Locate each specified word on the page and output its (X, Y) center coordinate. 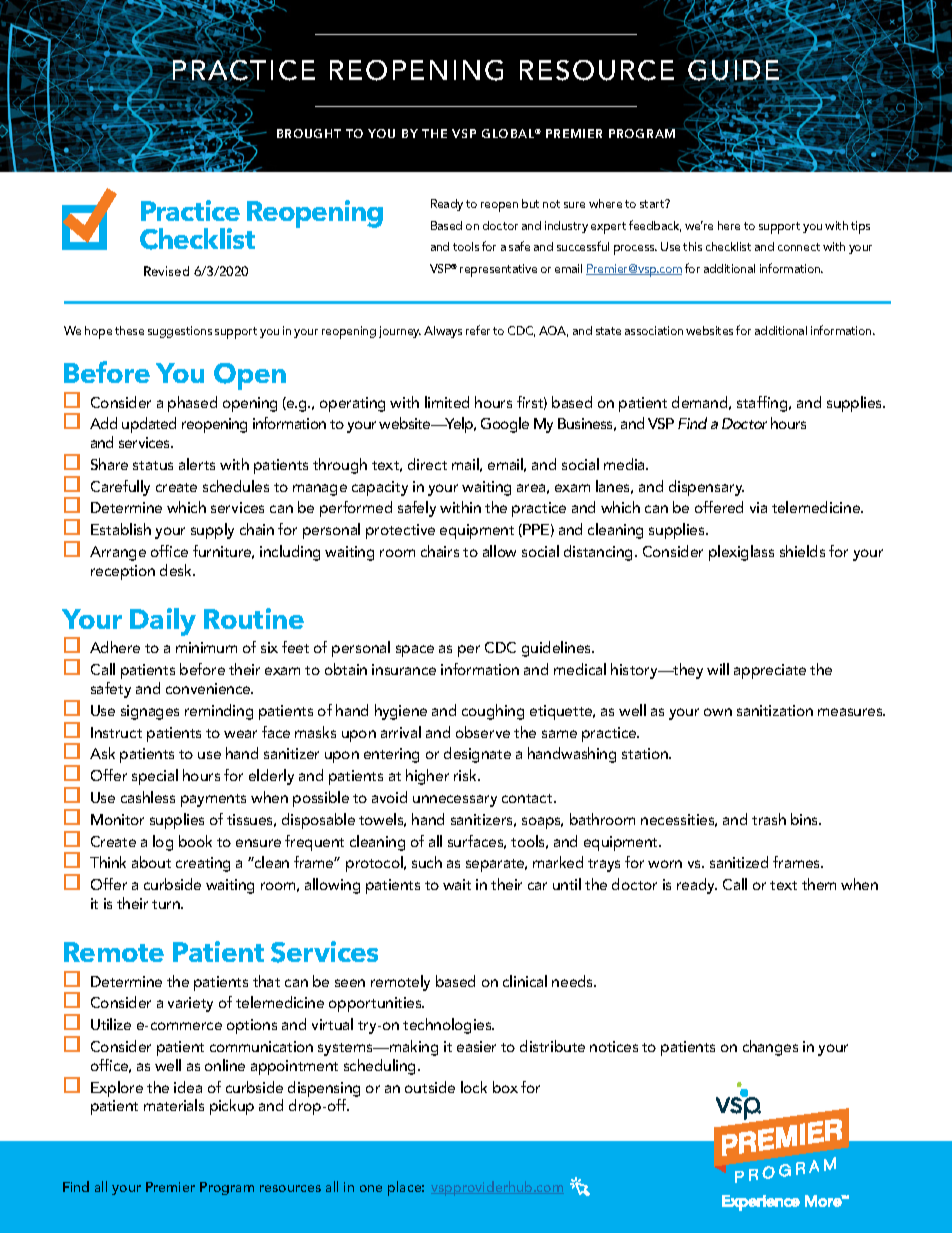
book (195, 841)
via (758, 507)
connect (799, 247)
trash (769, 819)
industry (566, 227)
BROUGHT (309, 133)
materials (174, 1105)
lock (474, 1087)
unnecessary (455, 801)
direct (427, 464)
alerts (197, 464)
